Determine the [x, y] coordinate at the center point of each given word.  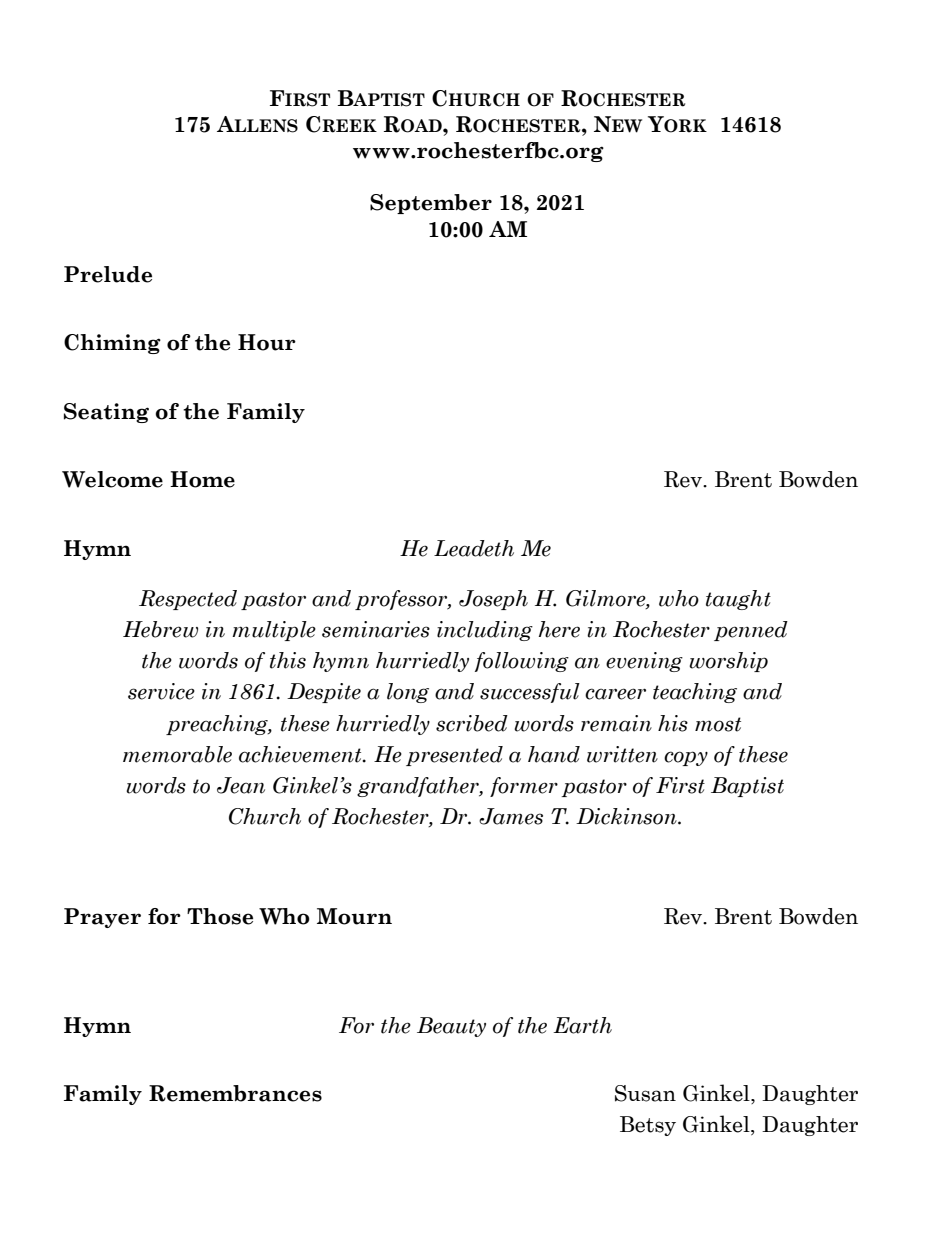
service [161, 691]
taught [738, 600]
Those [220, 916]
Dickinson [627, 816]
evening [644, 662]
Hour [267, 342]
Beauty [451, 1027]
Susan [645, 1093]
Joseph [493, 600]
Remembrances [235, 1093]
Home [202, 479]
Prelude [108, 274]
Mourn [354, 916]
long [408, 693]
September [431, 204]
